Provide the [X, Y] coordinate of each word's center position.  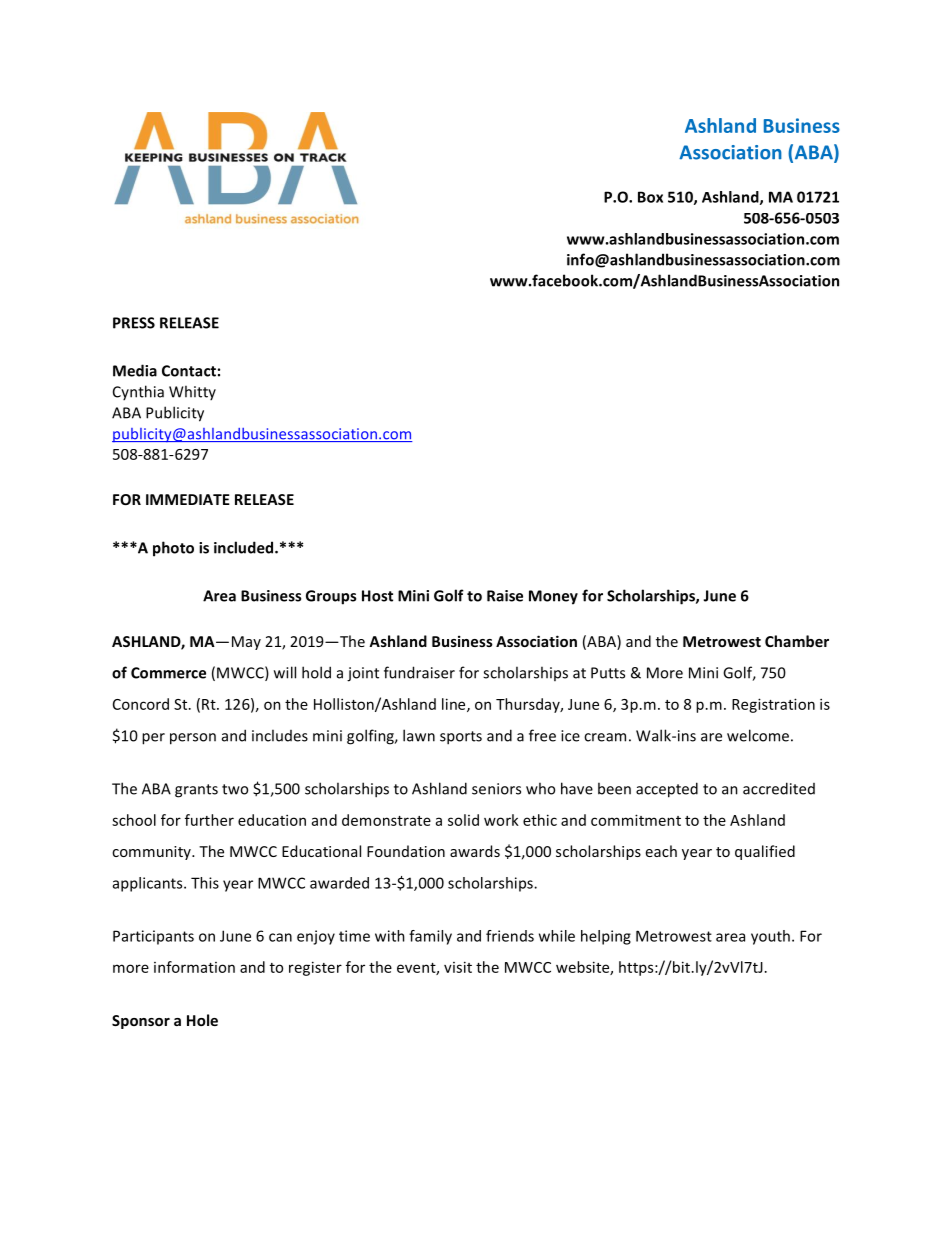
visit [458, 967]
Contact [189, 371]
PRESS [134, 323]
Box [650, 197]
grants [196, 791]
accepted [667, 790]
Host [377, 596]
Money [553, 597]
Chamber [797, 641]
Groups [331, 597]
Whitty [192, 392]
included [245, 547]
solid [463, 820]
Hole [202, 1020]
